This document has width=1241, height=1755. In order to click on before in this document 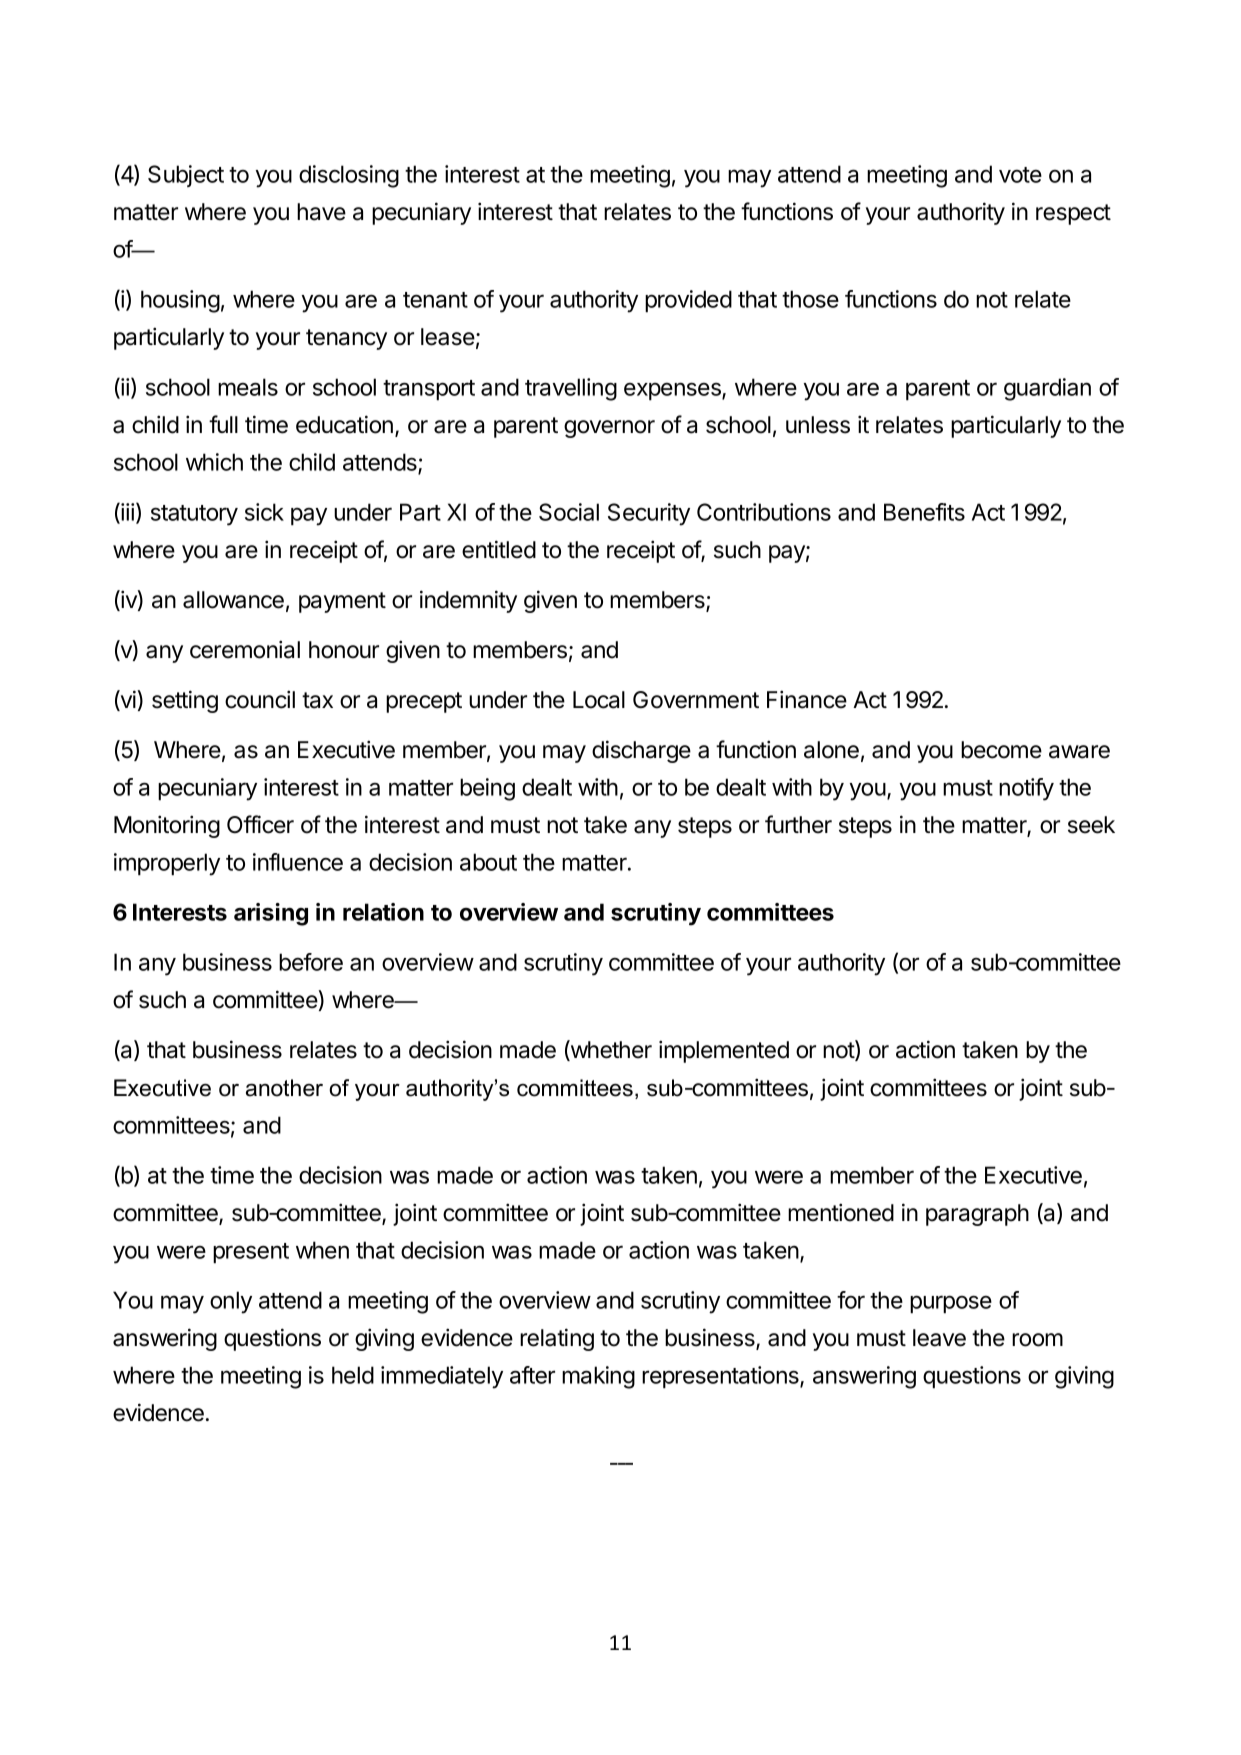, I will do `click(311, 962)`.
